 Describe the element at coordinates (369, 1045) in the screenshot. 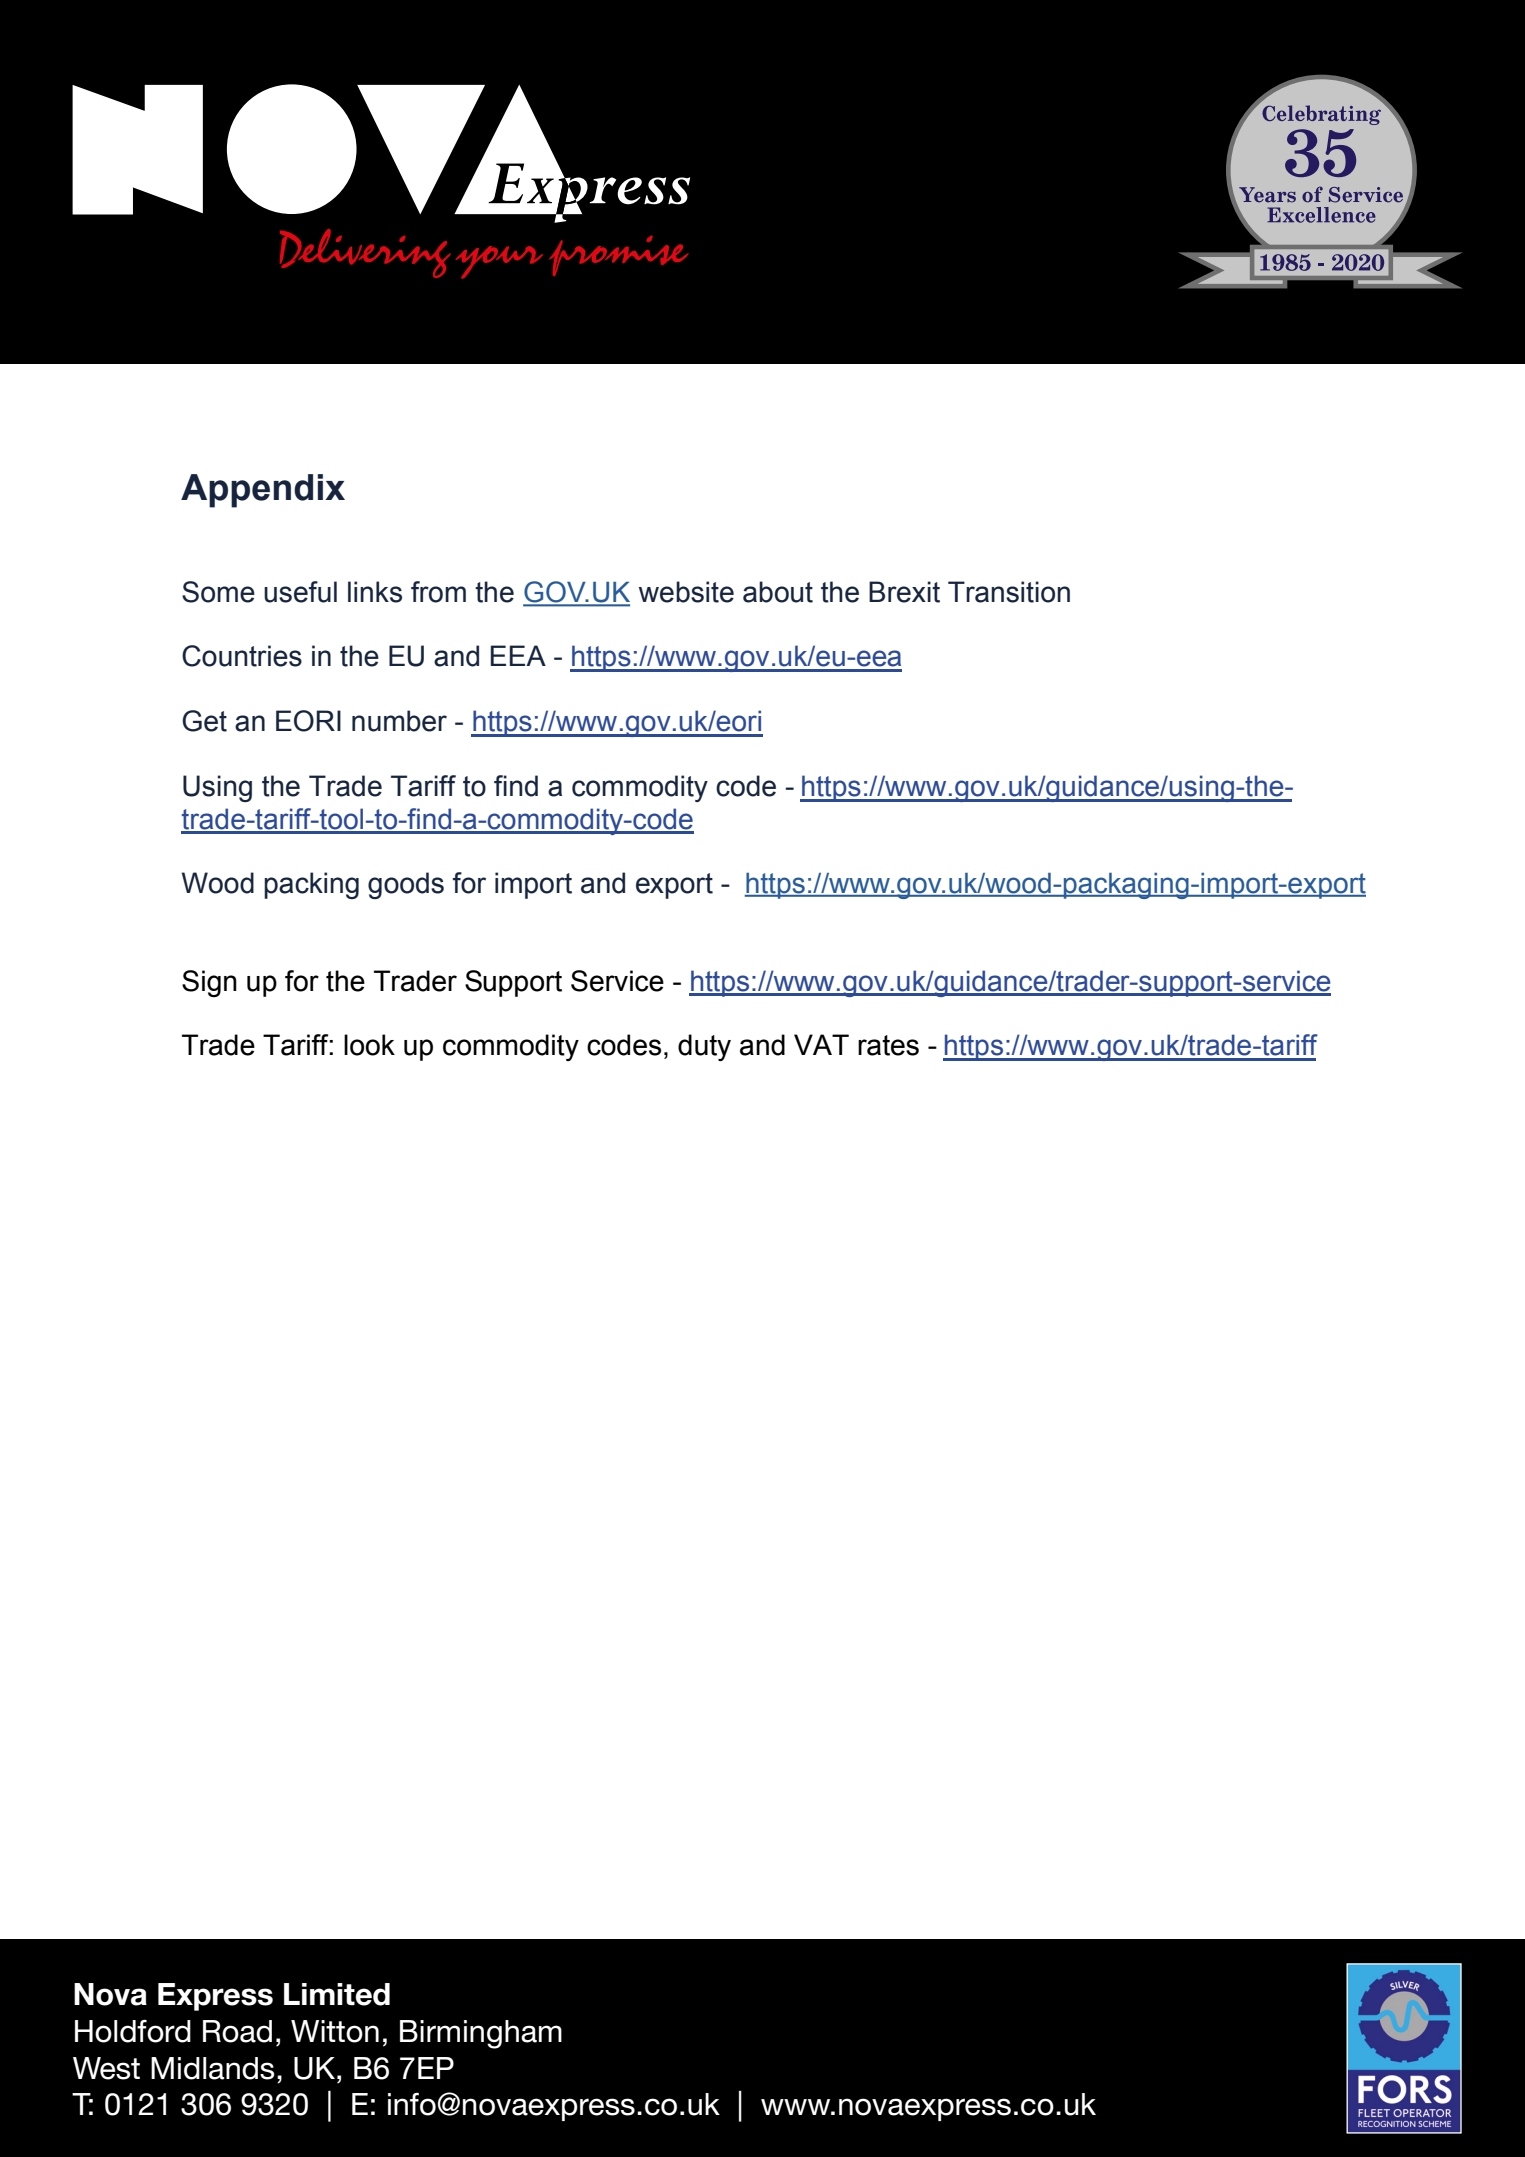

I see `look` at that location.
